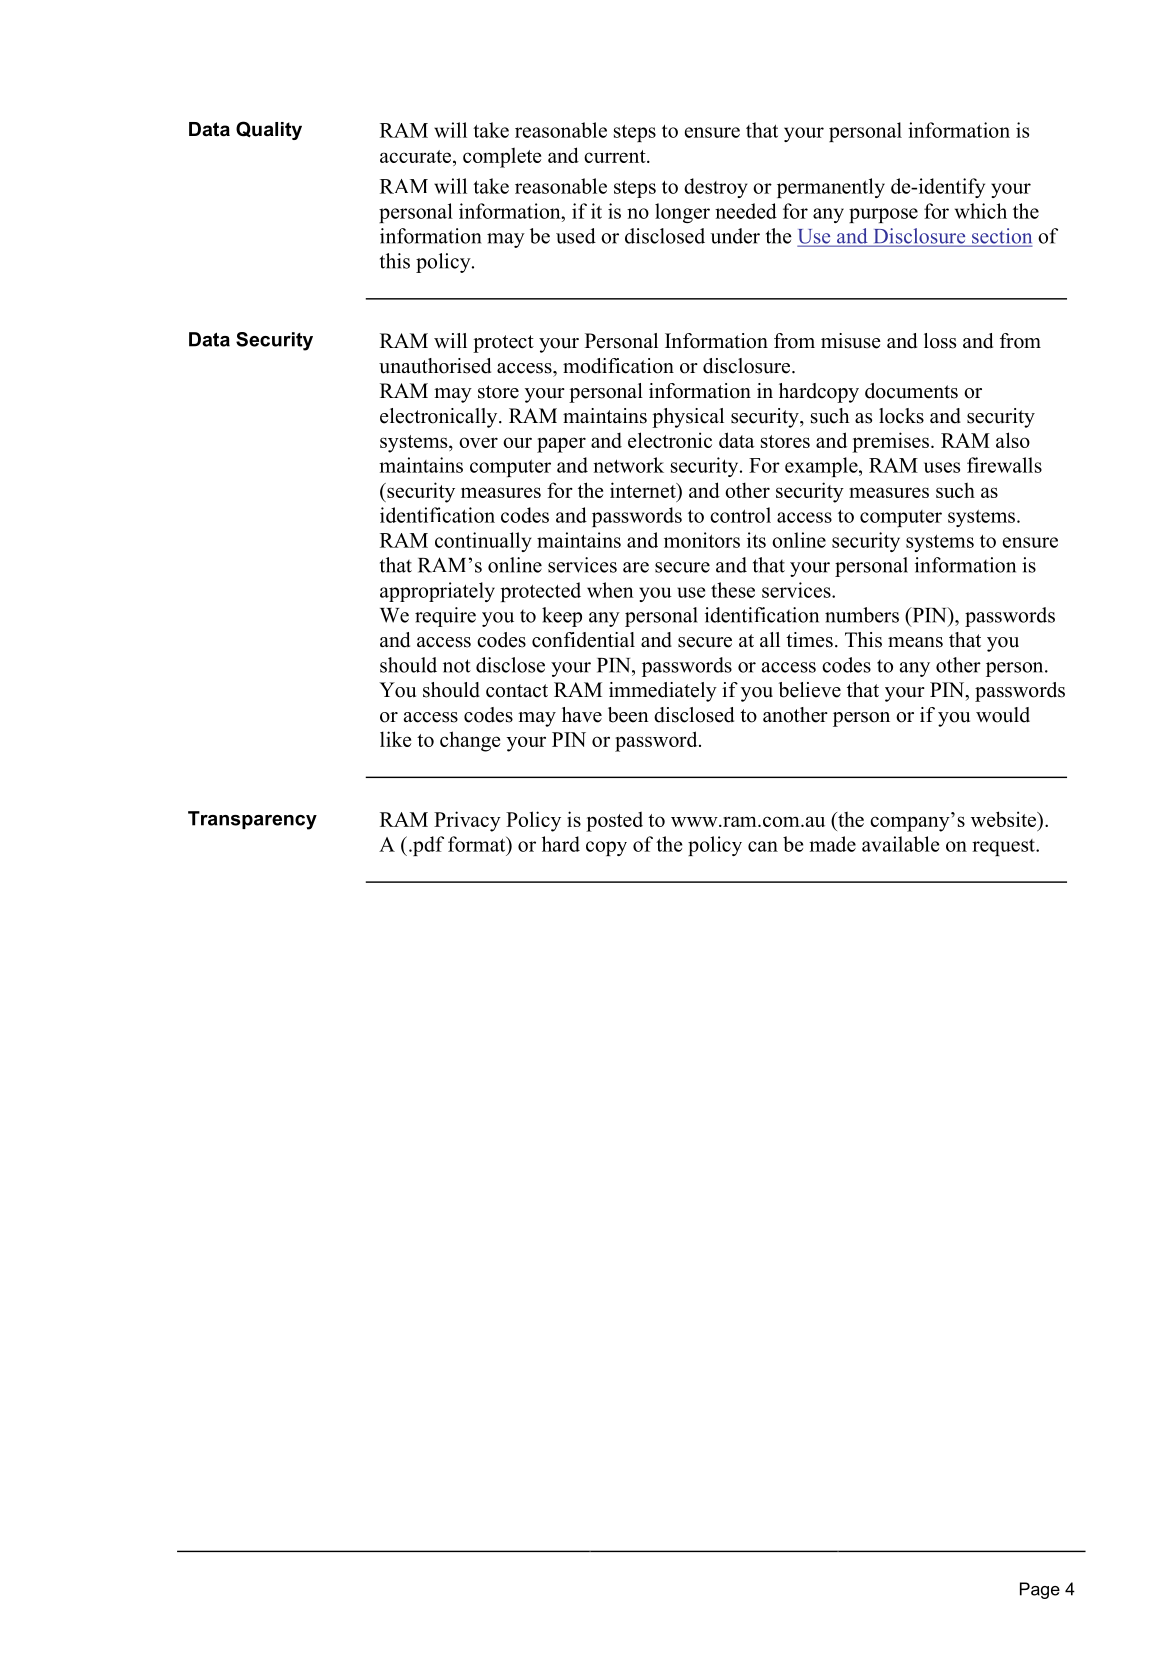  What do you see at coordinates (981, 211) in the document?
I see `which` at bounding box center [981, 211].
